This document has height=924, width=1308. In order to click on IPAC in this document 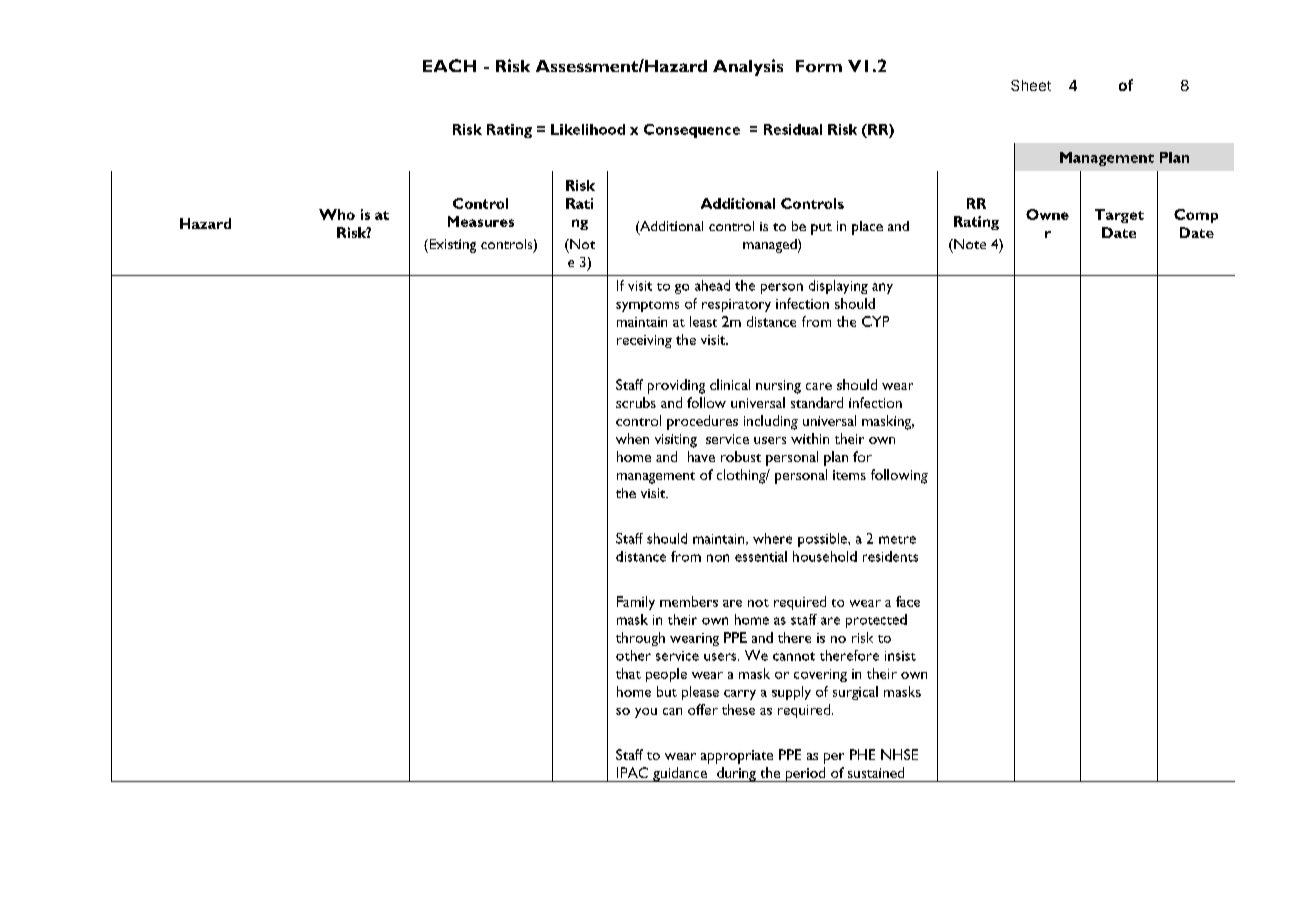, I will do `click(632, 772)`.
